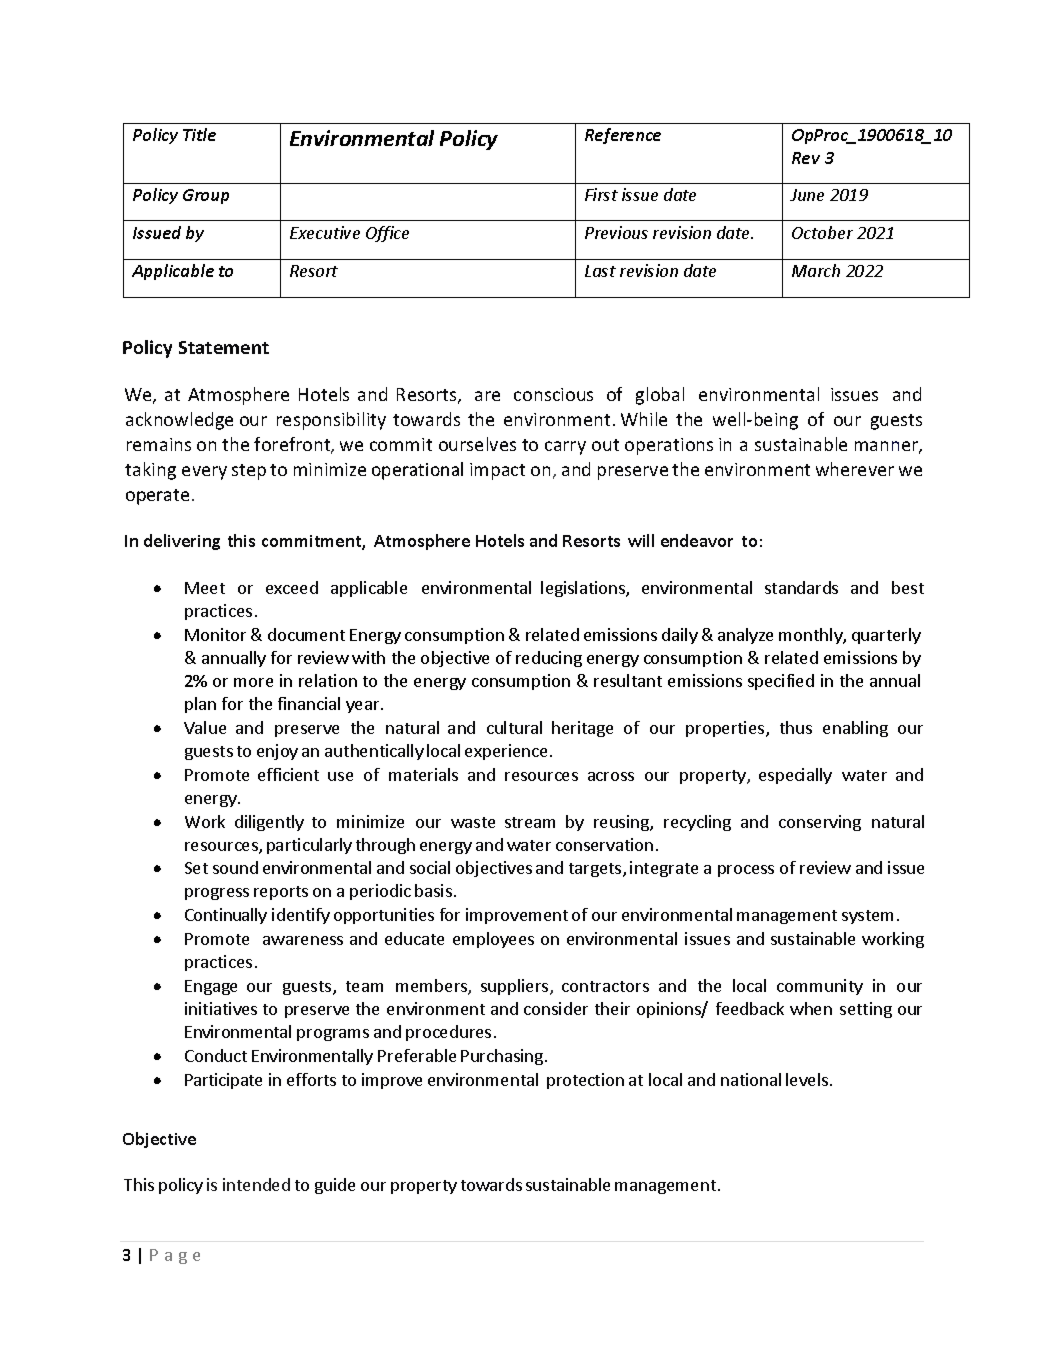 Image resolution: width=1044 pixels, height=1351 pixels. Describe the element at coordinates (641, 540) in the screenshot. I see `will` at that location.
